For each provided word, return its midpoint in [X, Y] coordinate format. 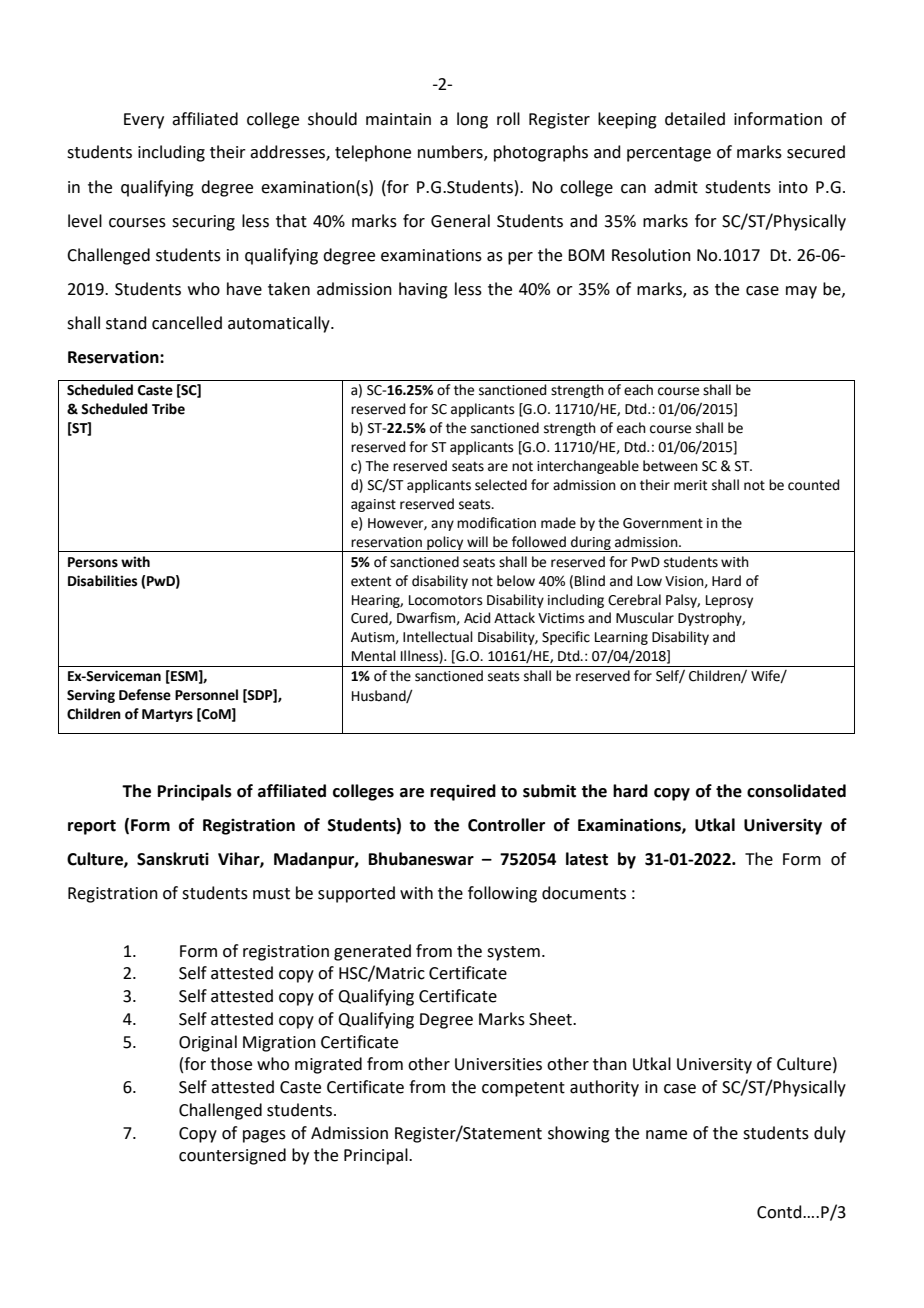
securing [203, 223]
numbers [451, 153]
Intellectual [438, 637]
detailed [695, 119]
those [231, 1064]
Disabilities [102, 581]
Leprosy [729, 601]
